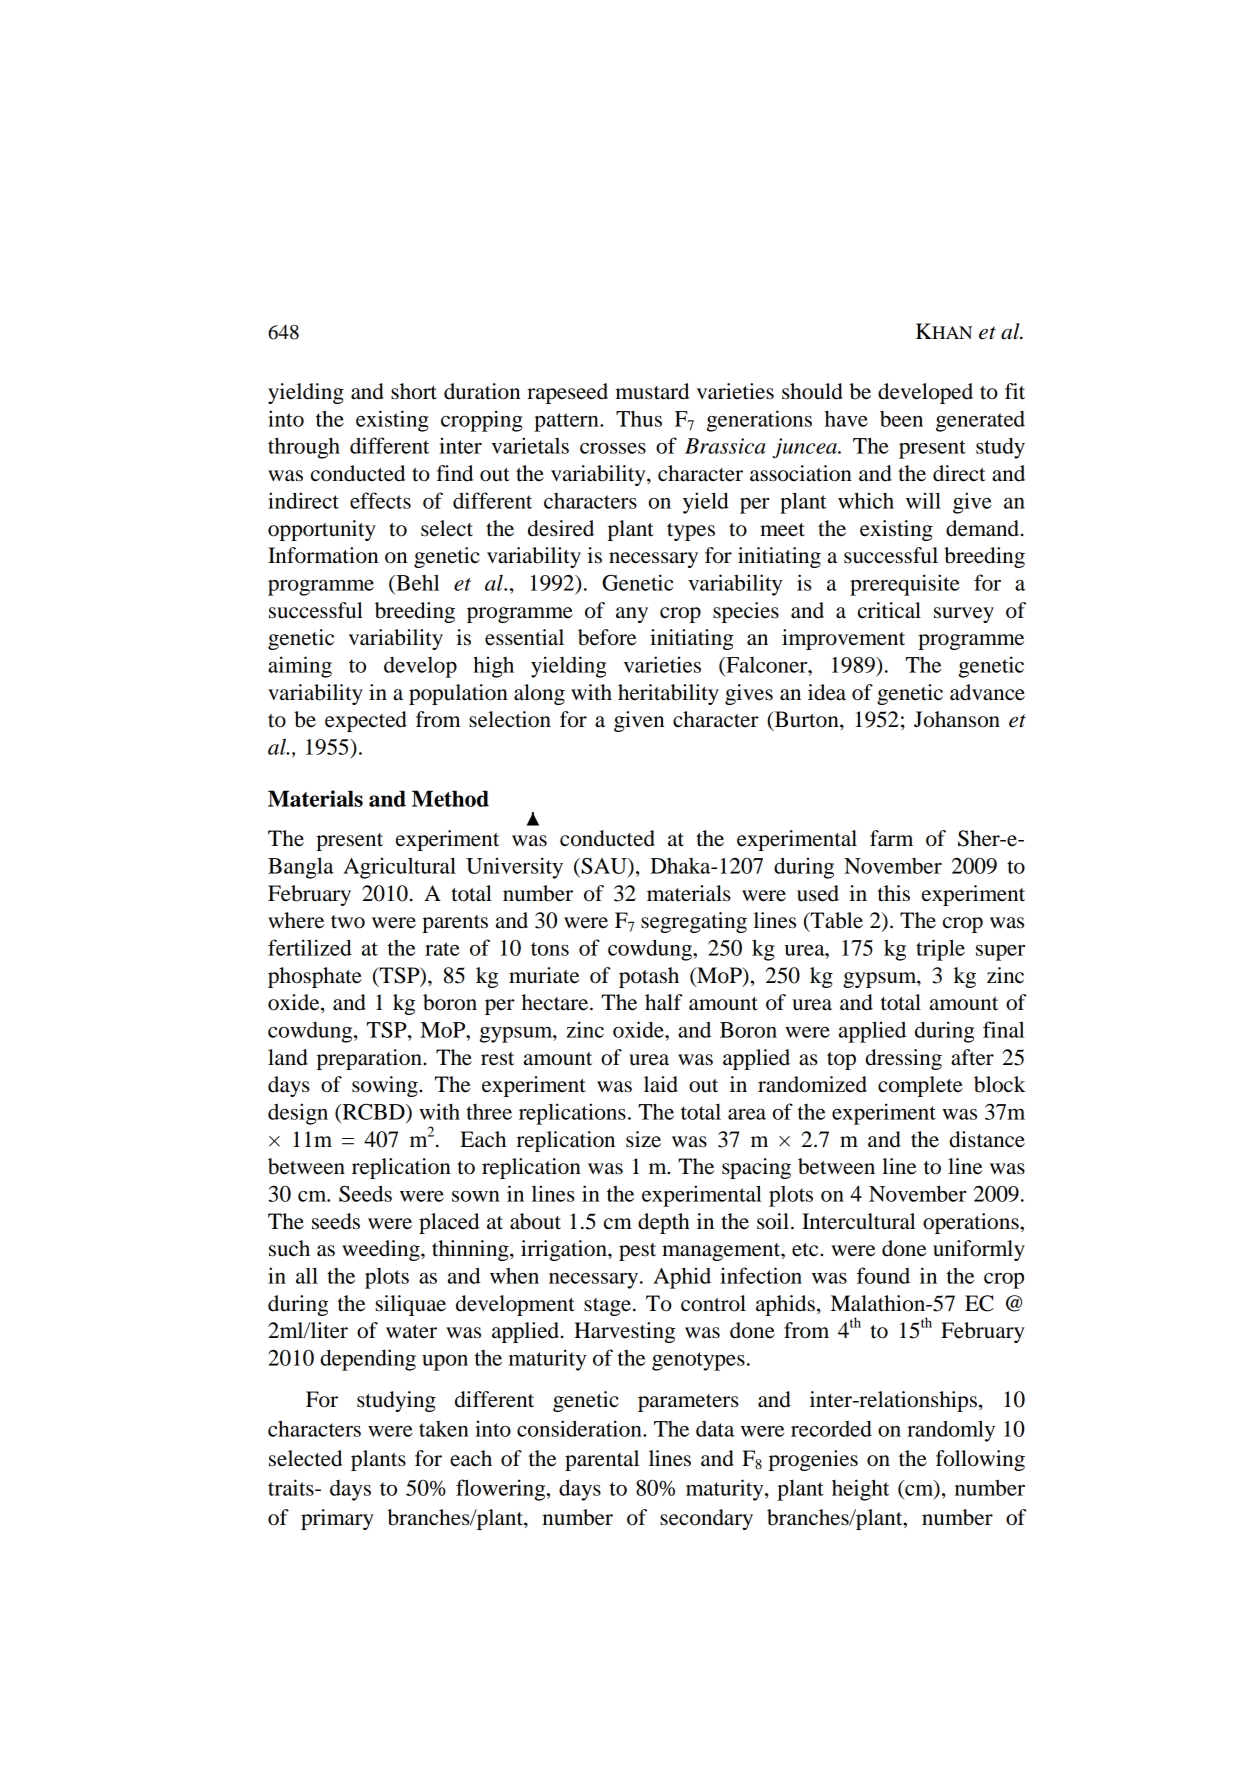 This page has height=1770, width=1252. Describe the element at coordinates (382, 1250) in the page. I see `weeding` at that location.
